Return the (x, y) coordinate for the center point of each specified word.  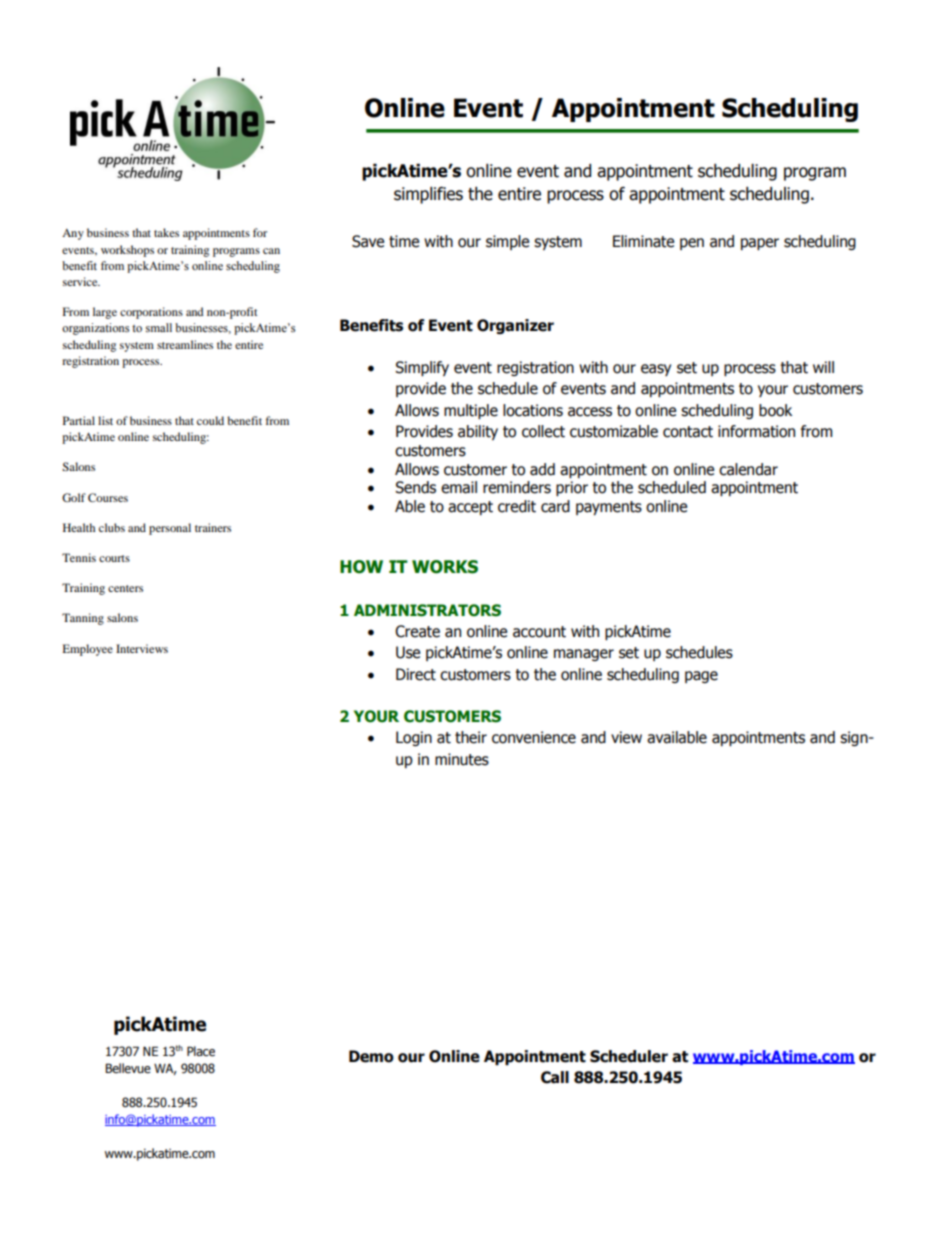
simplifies (428, 195)
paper (760, 244)
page (701, 677)
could (210, 420)
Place (201, 1051)
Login (414, 738)
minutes (462, 759)
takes (166, 232)
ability (478, 432)
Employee (88, 650)
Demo (371, 1056)
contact (688, 432)
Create (417, 631)
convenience (534, 737)
